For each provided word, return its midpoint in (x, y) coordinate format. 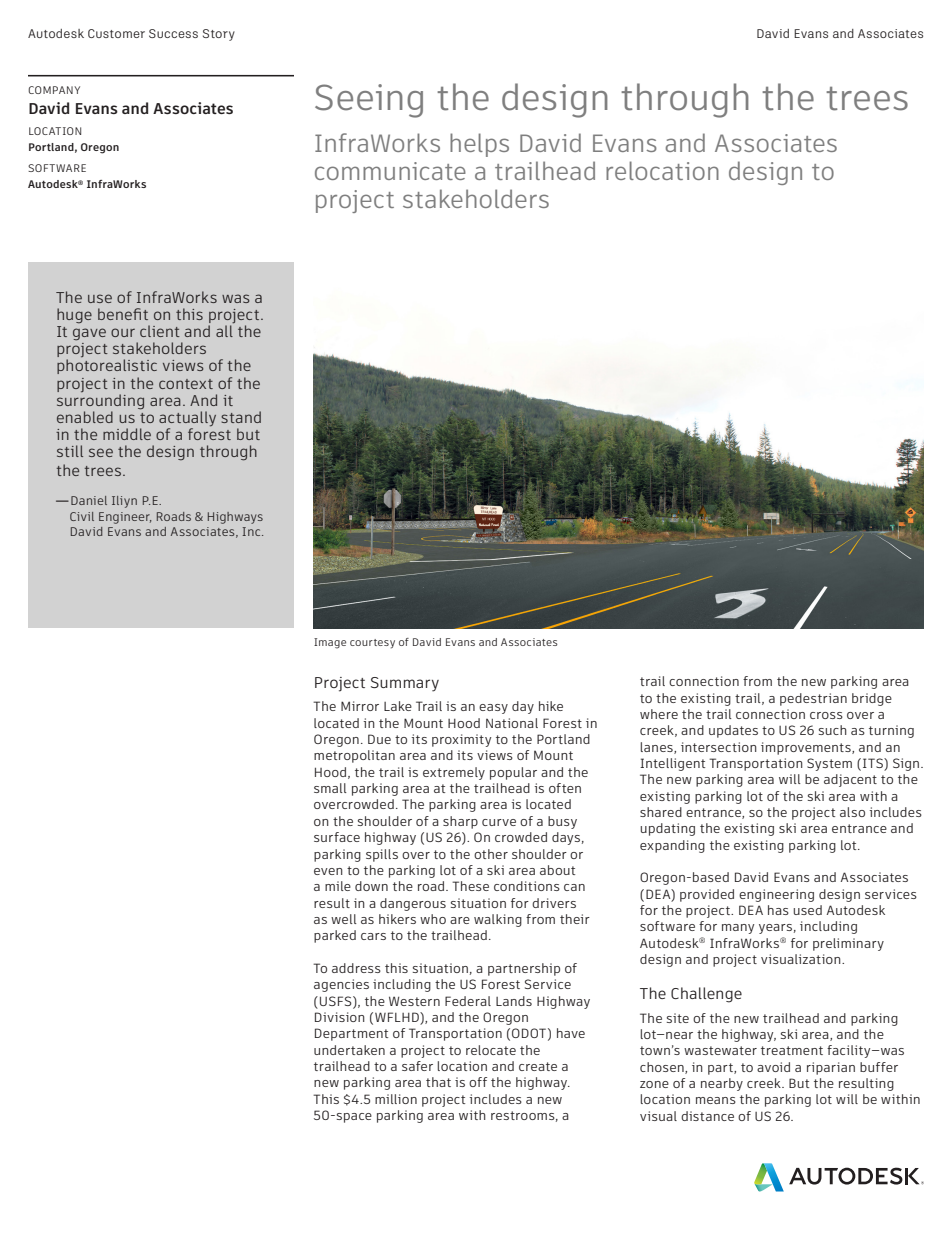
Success (173, 33)
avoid (773, 1067)
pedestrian (813, 699)
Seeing (369, 101)
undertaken (349, 1050)
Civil (82, 516)
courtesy (372, 644)
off (478, 1082)
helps (479, 145)
